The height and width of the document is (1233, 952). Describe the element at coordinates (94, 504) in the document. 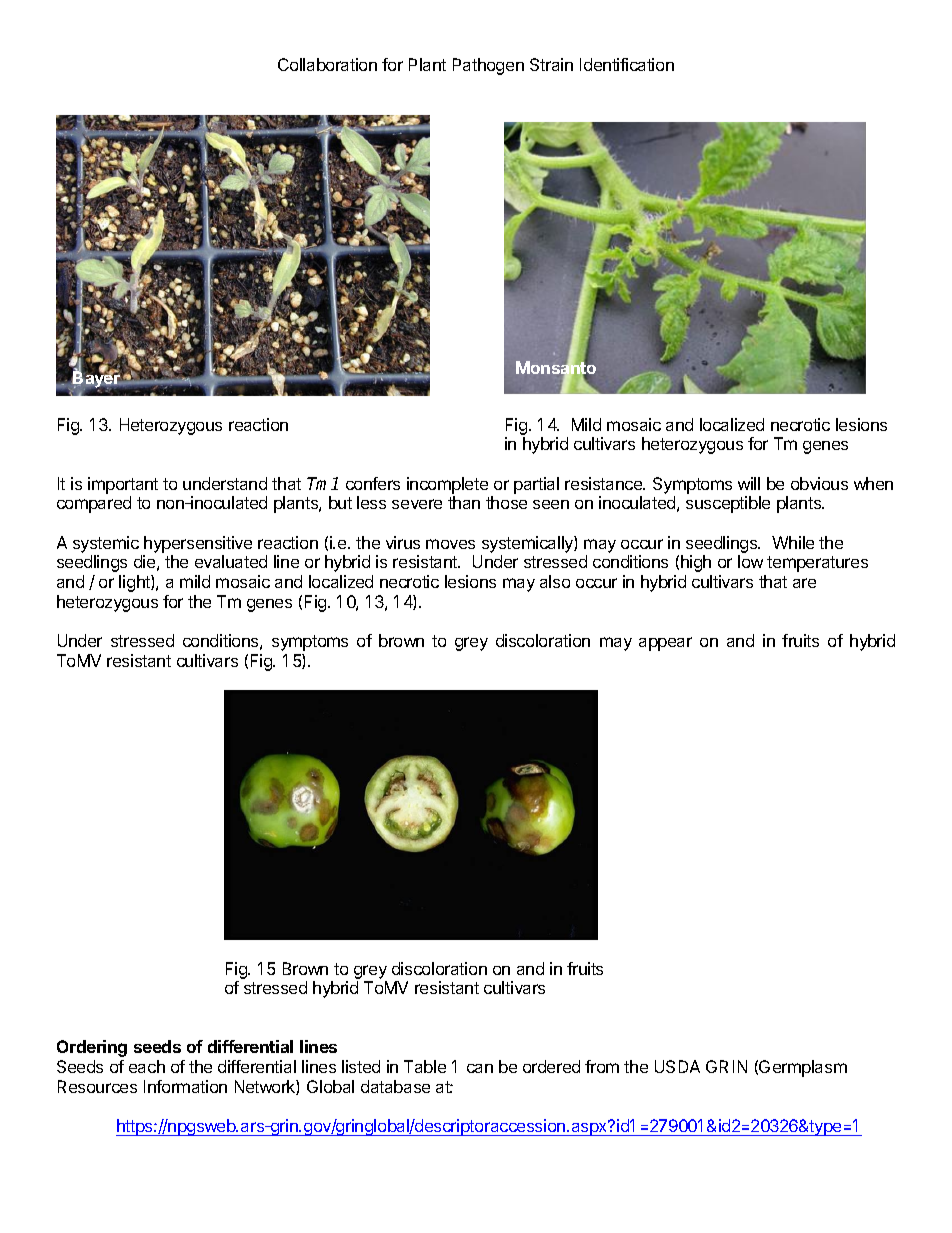

I see `compared` at that location.
